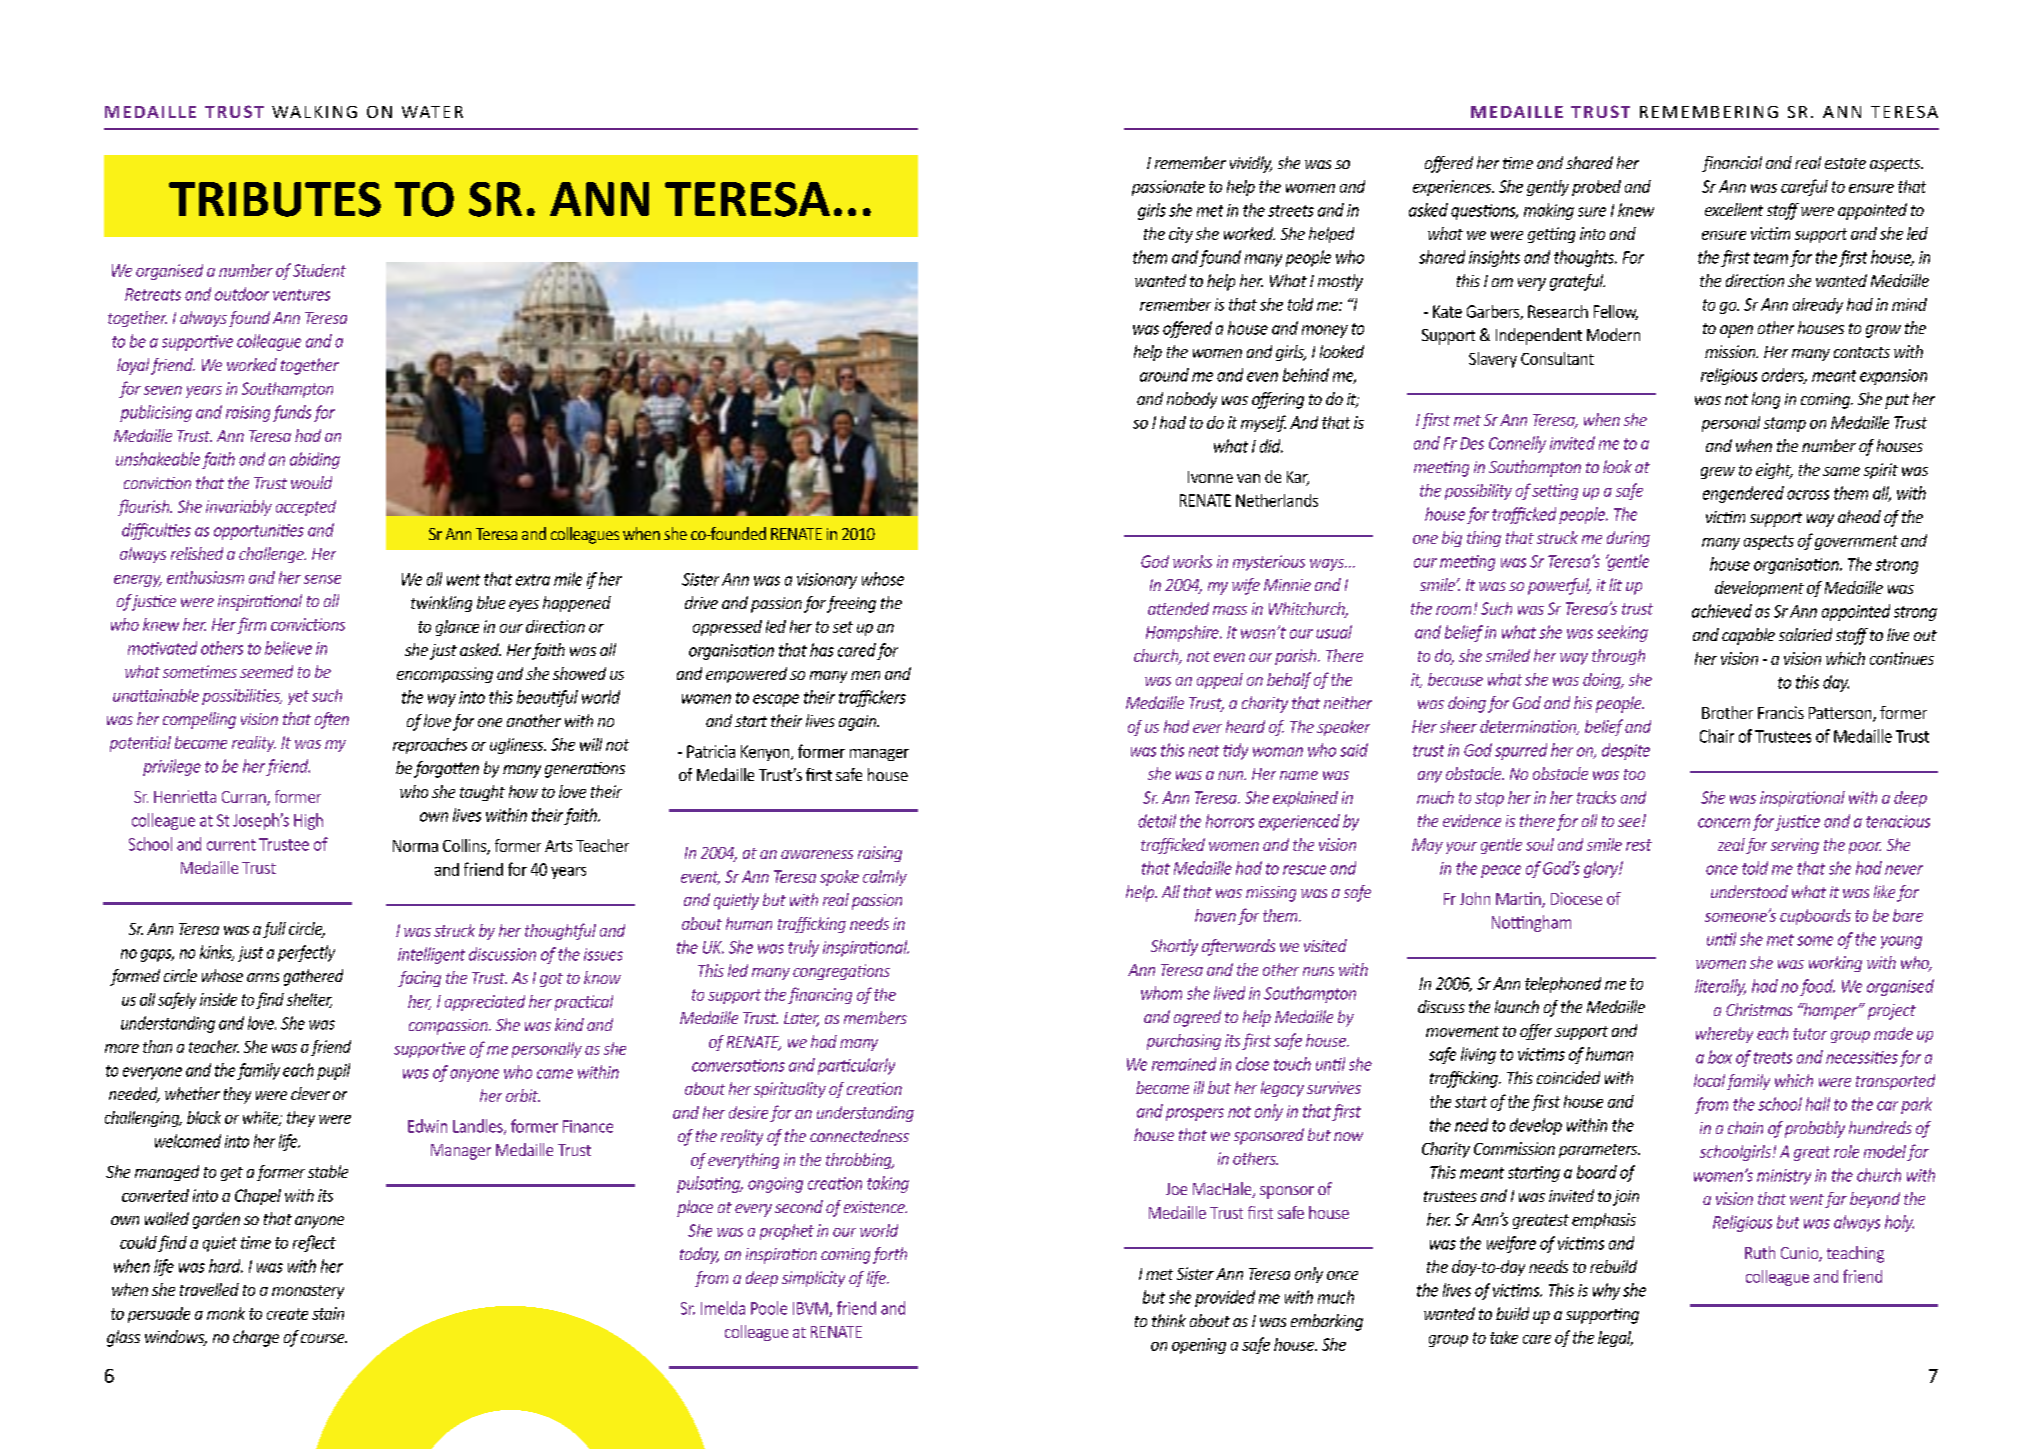 This image has height=1449, width=2042. Describe the element at coordinates (315, 460) in the image. I see `abiding` at that location.
